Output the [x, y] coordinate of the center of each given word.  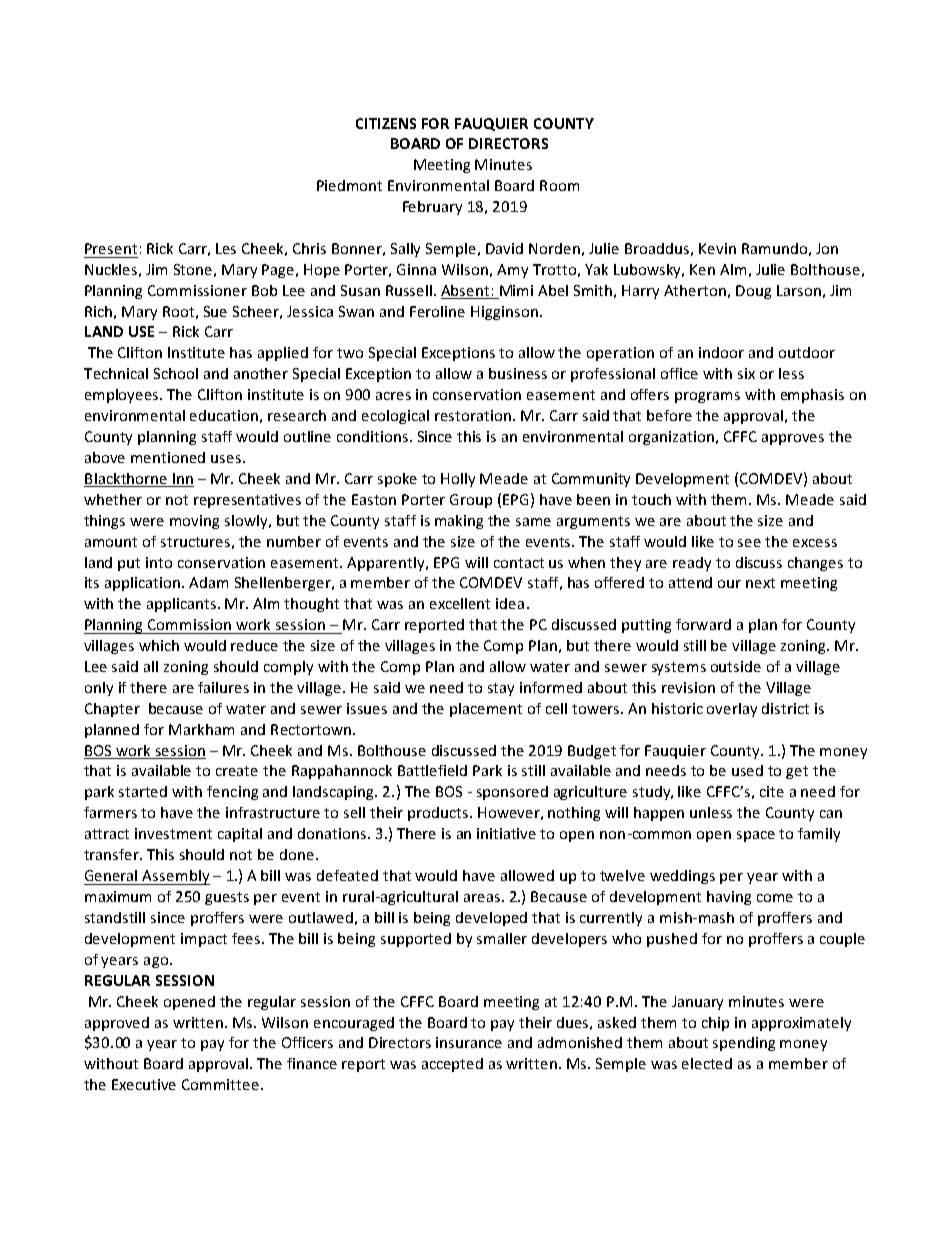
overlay [732, 710]
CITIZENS [386, 123]
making [459, 522]
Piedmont [349, 185]
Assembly [175, 877]
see [749, 543]
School [176, 373]
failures [223, 687]
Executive [144, 1084]
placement [486, 710]
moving [194, 522]
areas [482, 898]
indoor [721, 352]
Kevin [717, 248]
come [775, 898]
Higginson [504, 313]
